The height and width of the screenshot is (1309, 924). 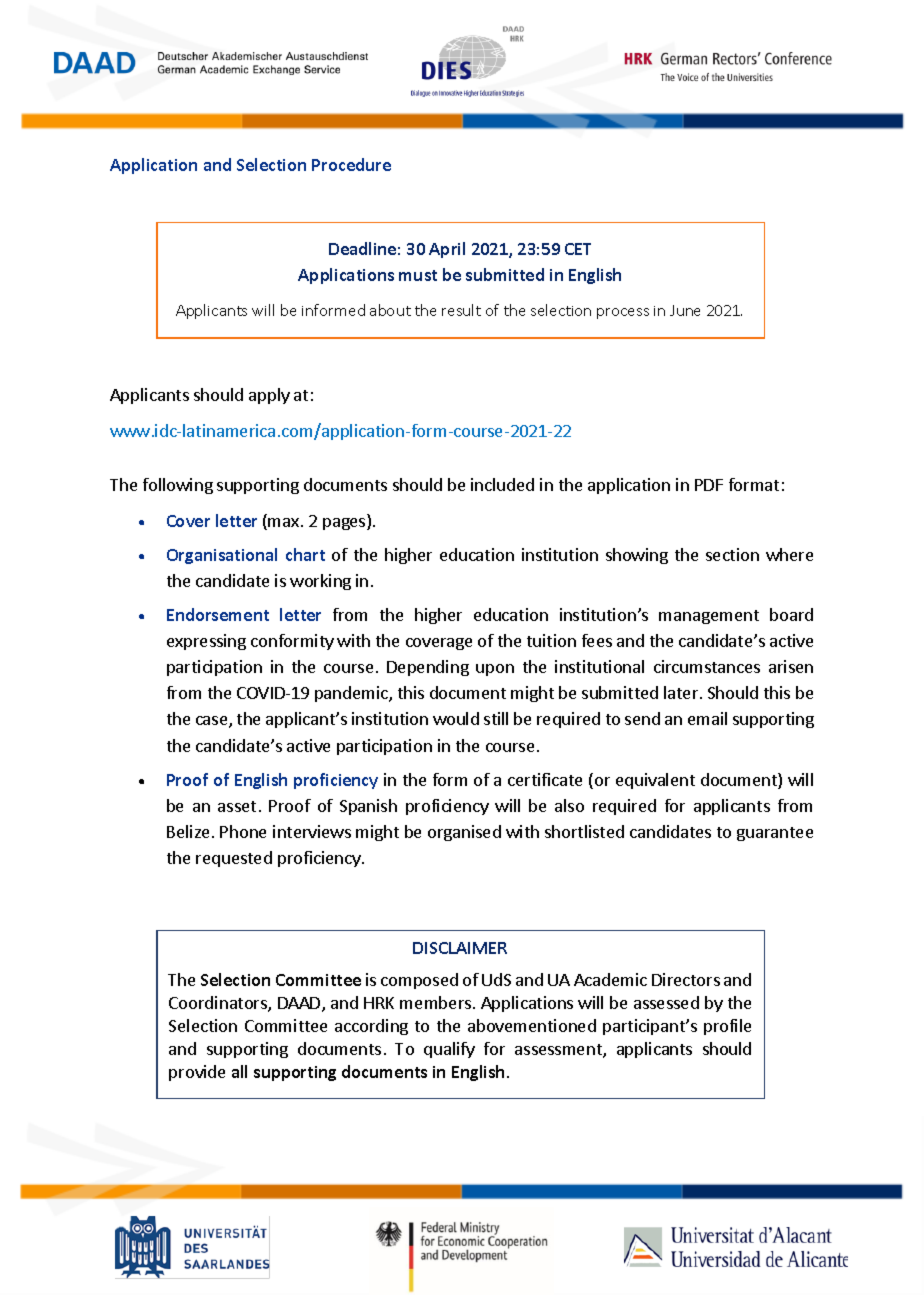 What do you see at coordinates (709, 485) in the screenshot?
I see `PDF` at bounding box center [709, 485].
